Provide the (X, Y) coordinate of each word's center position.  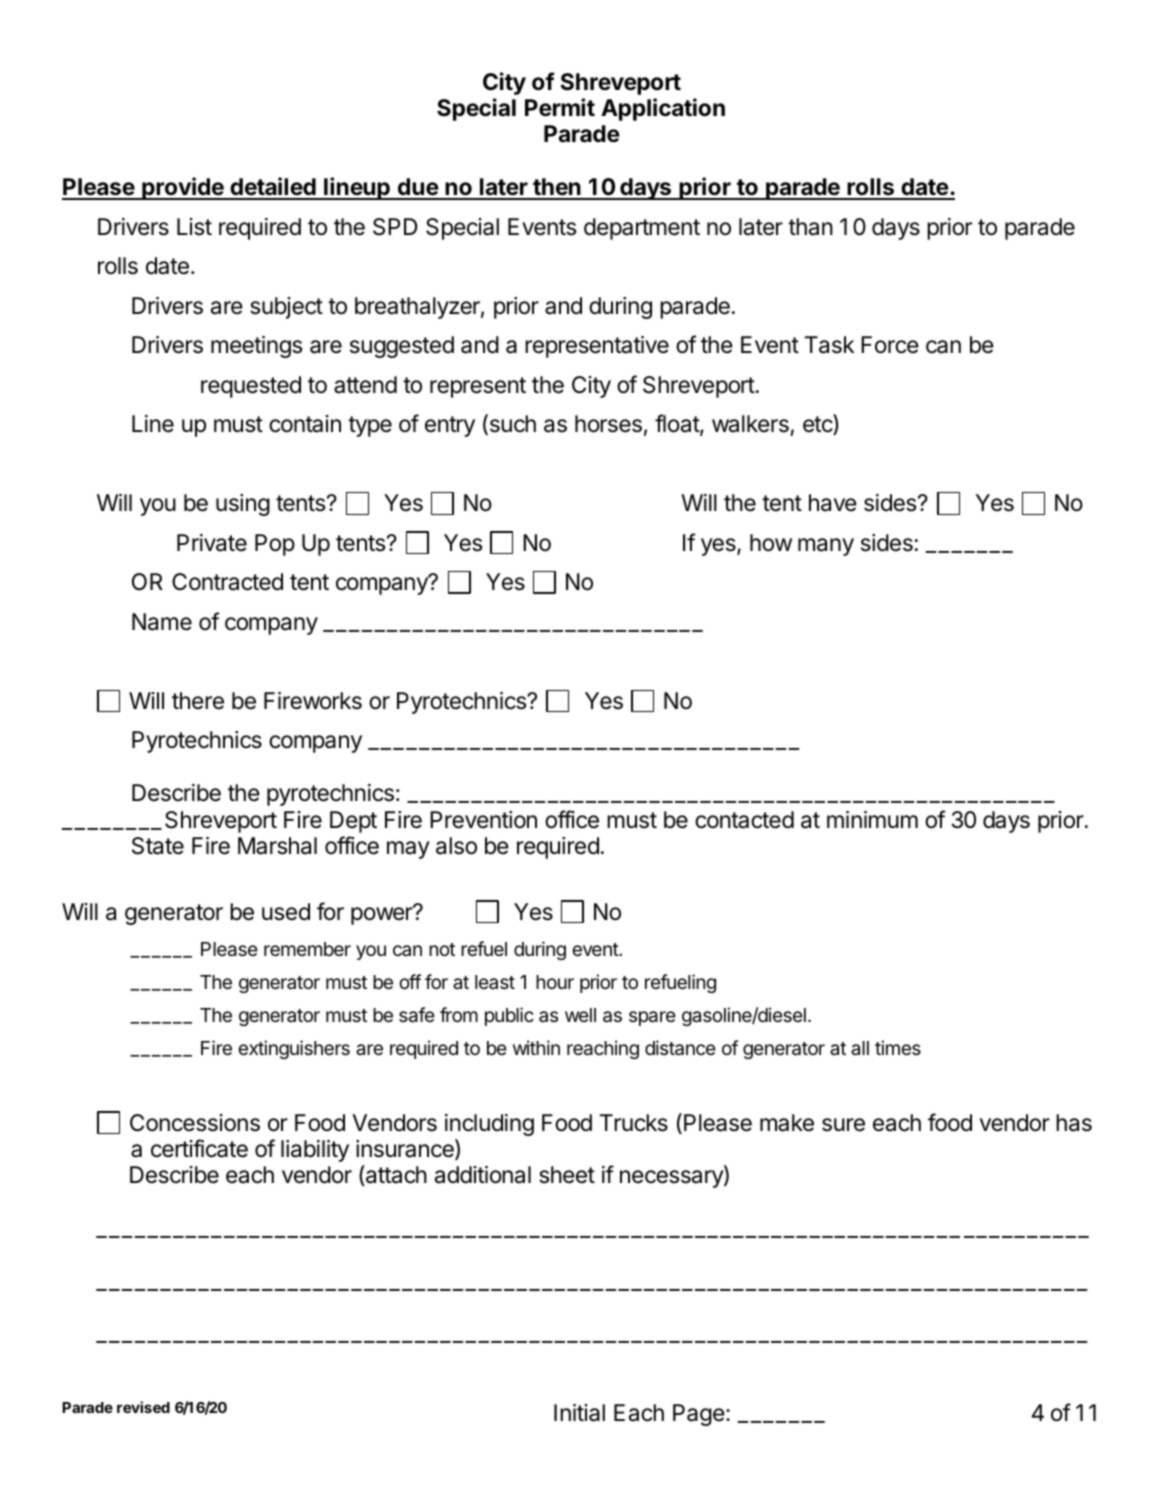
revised (143, 1407)
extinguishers (294, 1049)
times (898, 1047)
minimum (872, 819)
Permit (560, 107)
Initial (579, 1413)
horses (608, 424)
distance (680, 1048)
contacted (744, 820)
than (810, 227)
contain (305, 424)
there (198, 701)
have (833, 503)
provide (183, 188)
